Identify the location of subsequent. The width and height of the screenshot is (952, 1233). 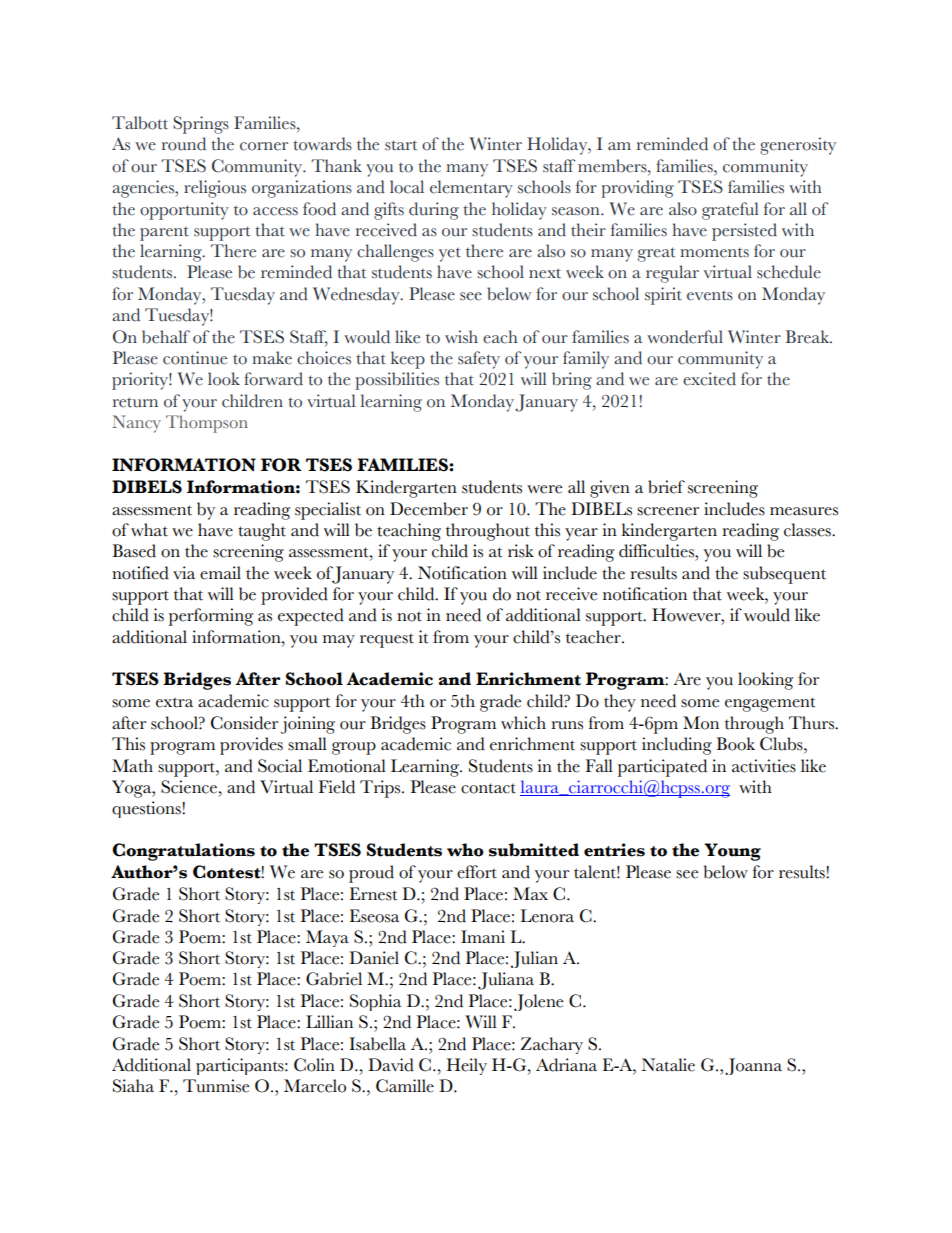
(784, 575).
